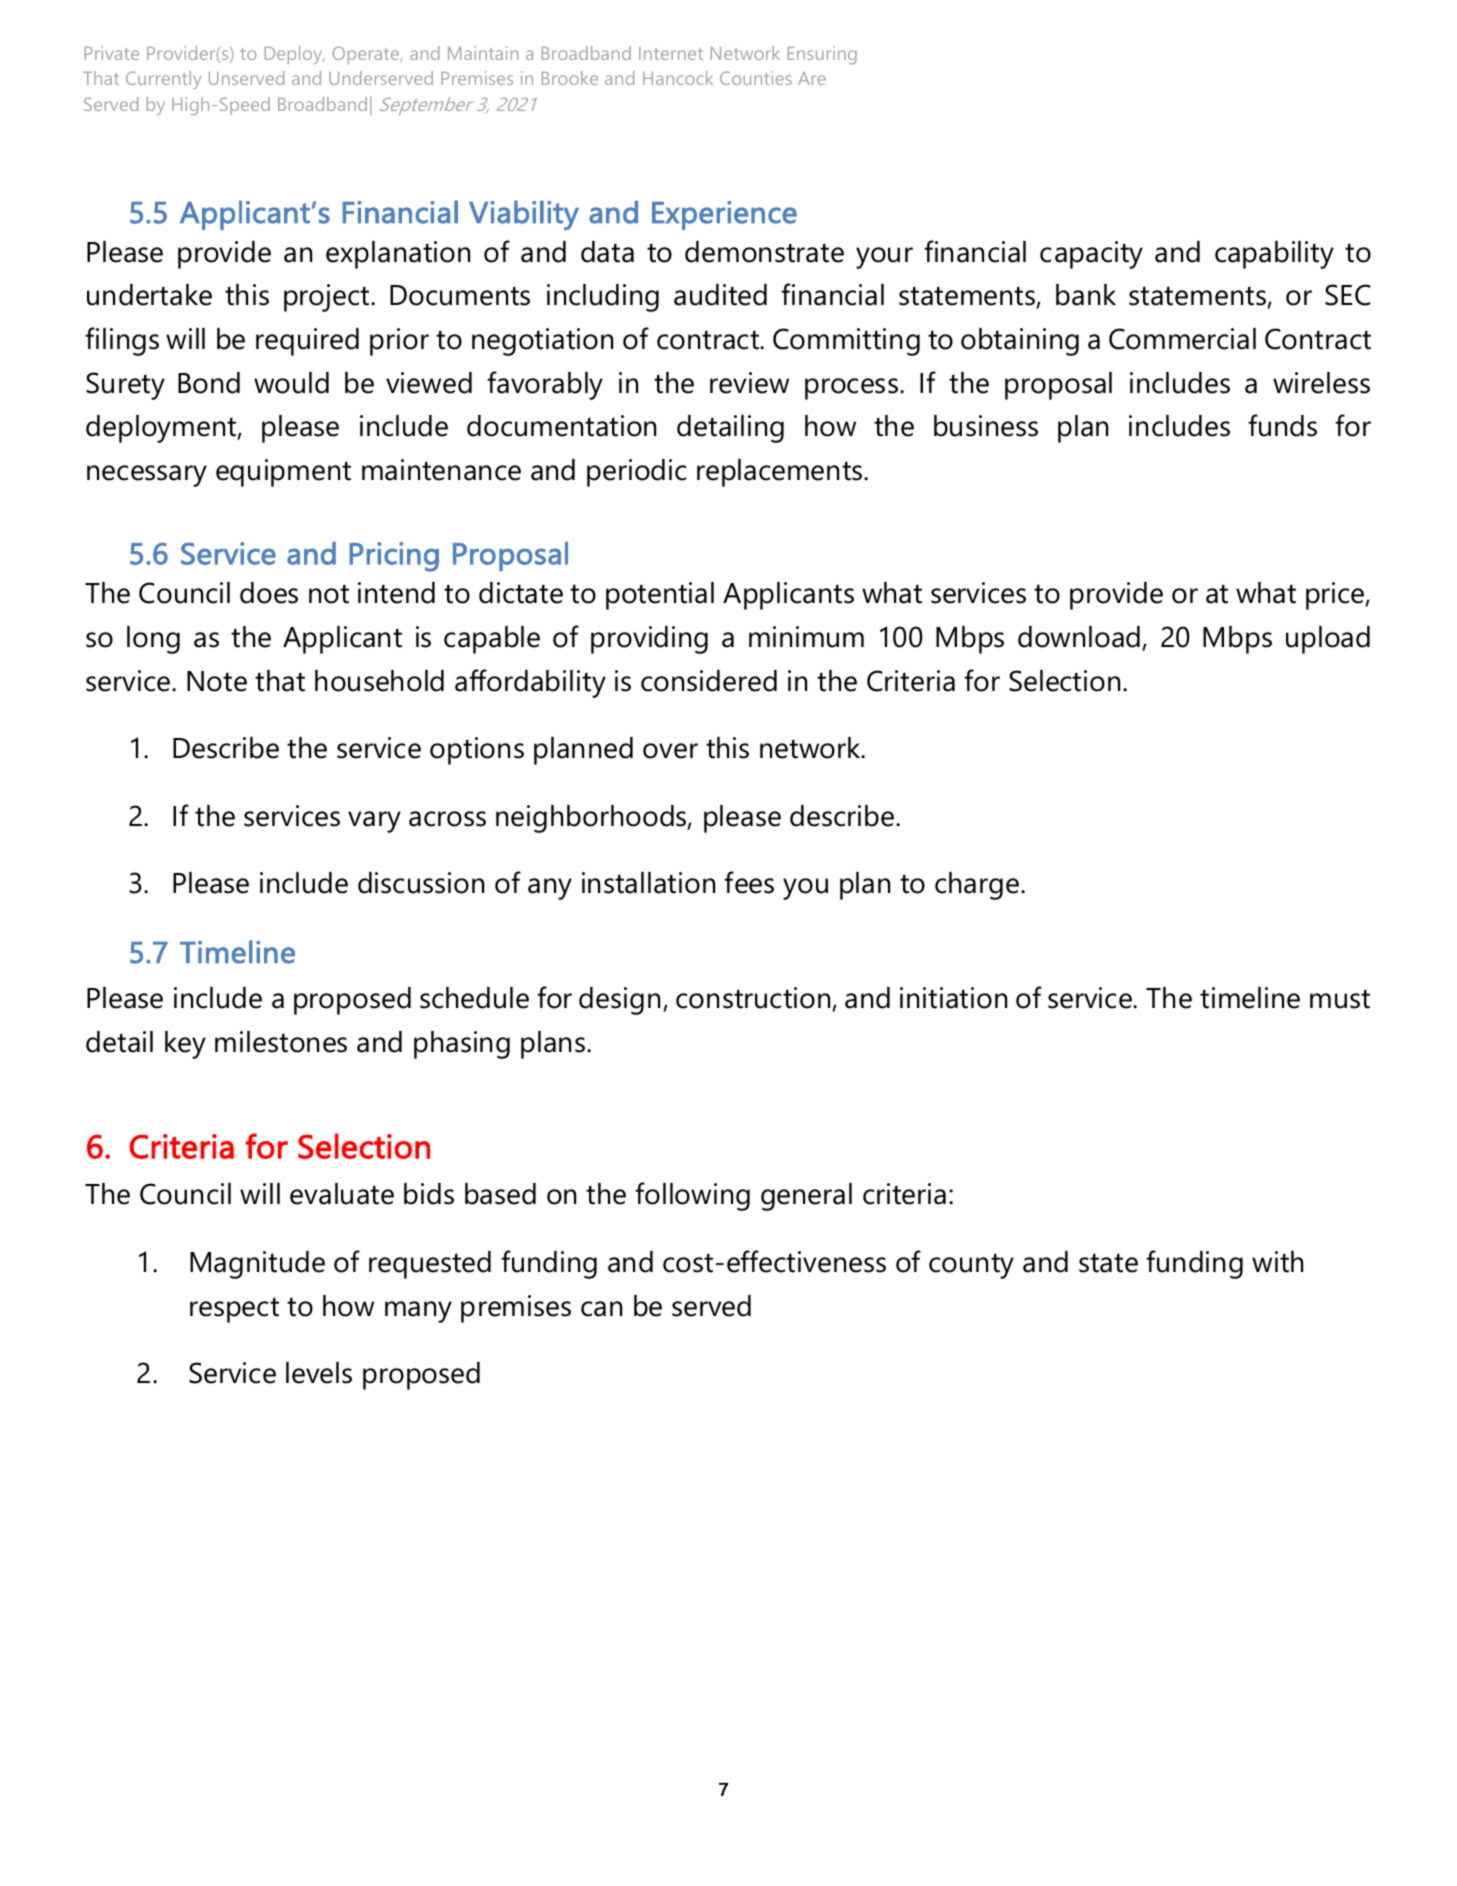 This image has height=1886, width=1457. I want to click on Currently, so click(163, 80).
